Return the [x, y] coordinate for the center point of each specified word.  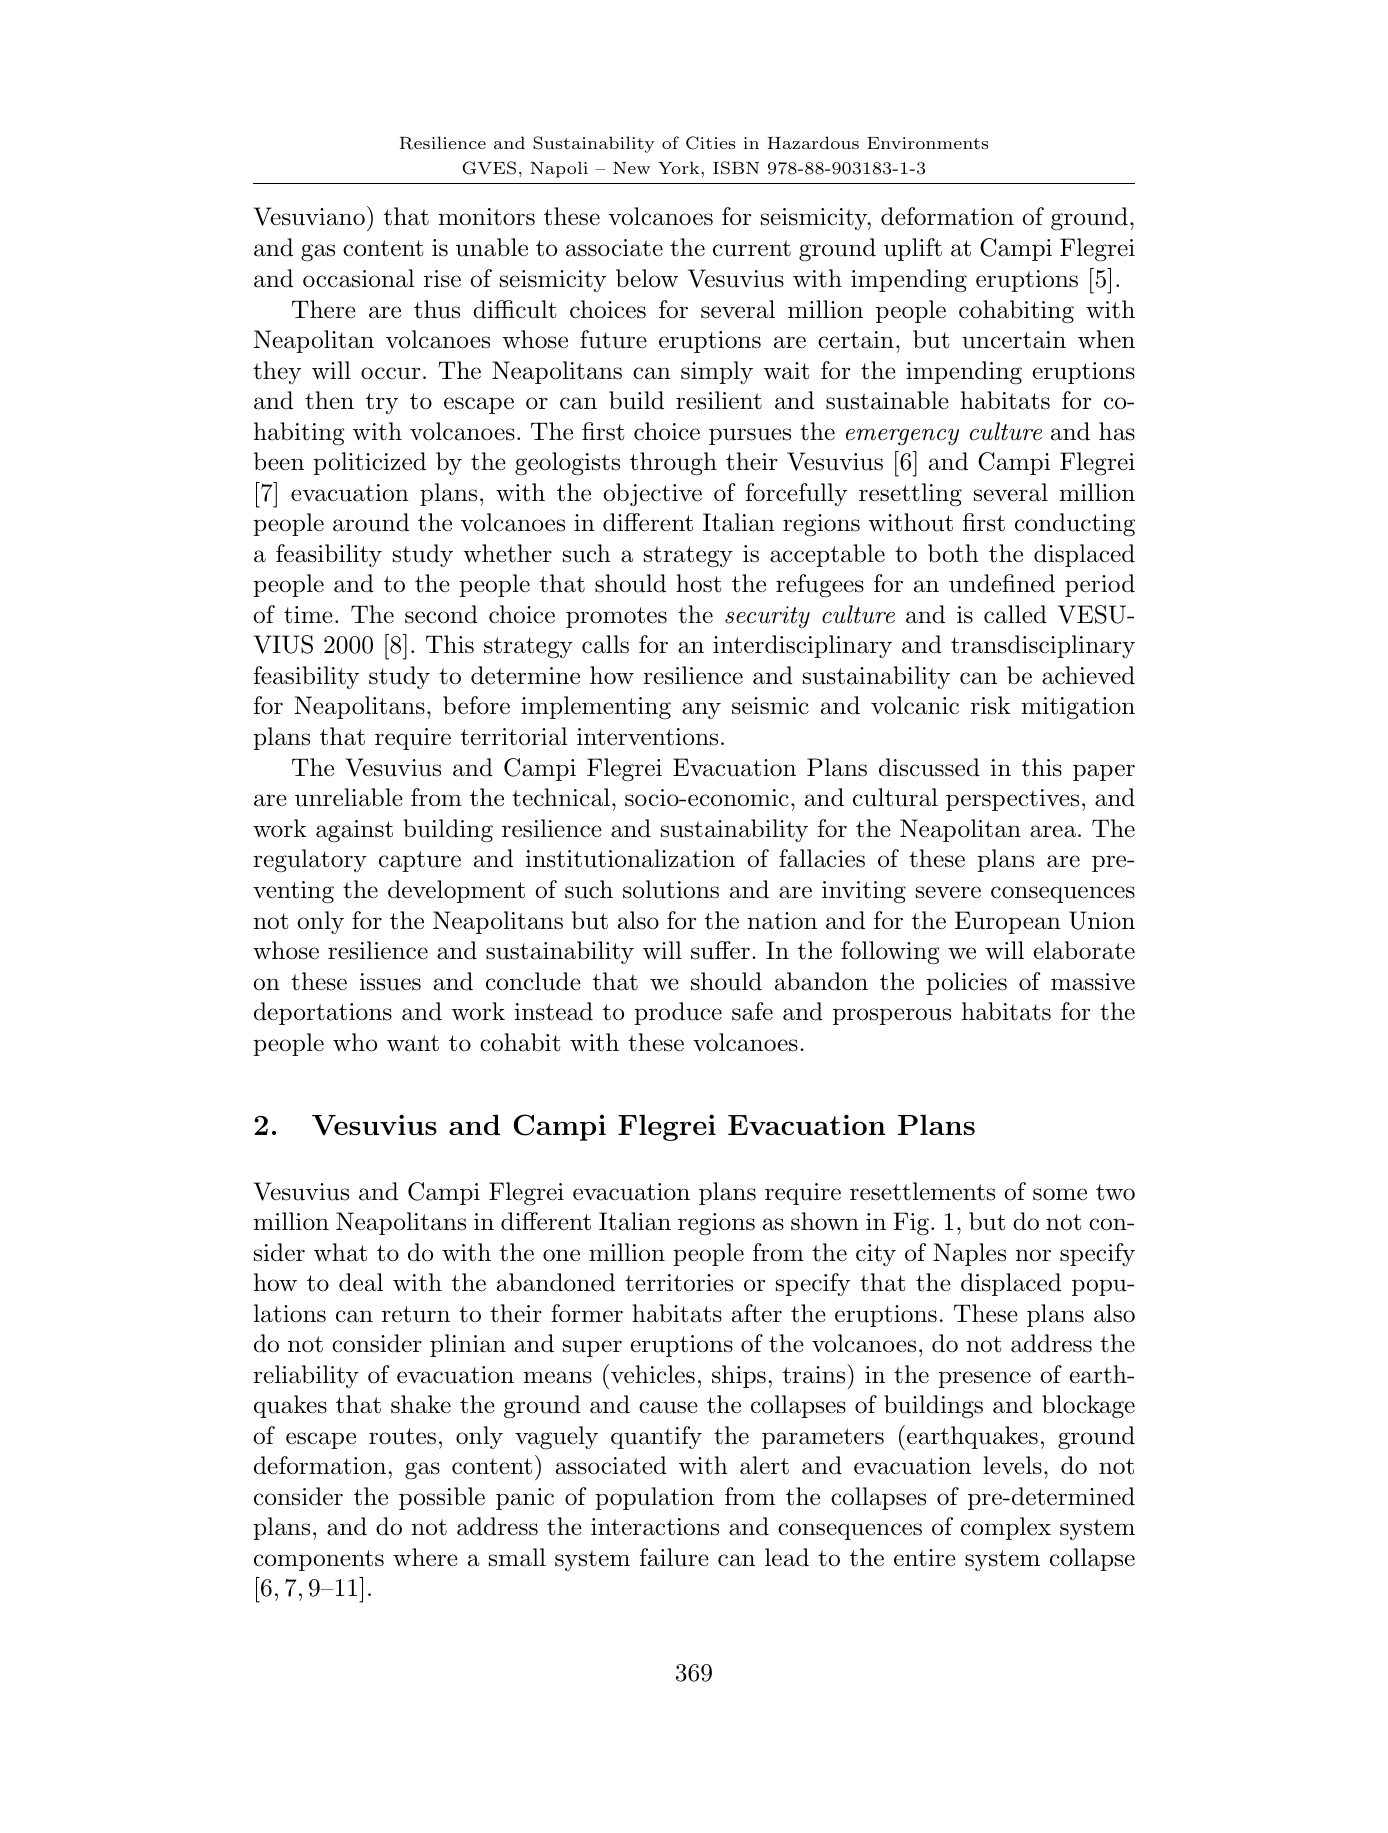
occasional [358, 278]
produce [678, 1013]
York [680, 167]
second [441, 614]
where [425, 1557]
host [698, 583]
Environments [927, 143]
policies [966, 983]
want [413, 1043]
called [1015, 614]
